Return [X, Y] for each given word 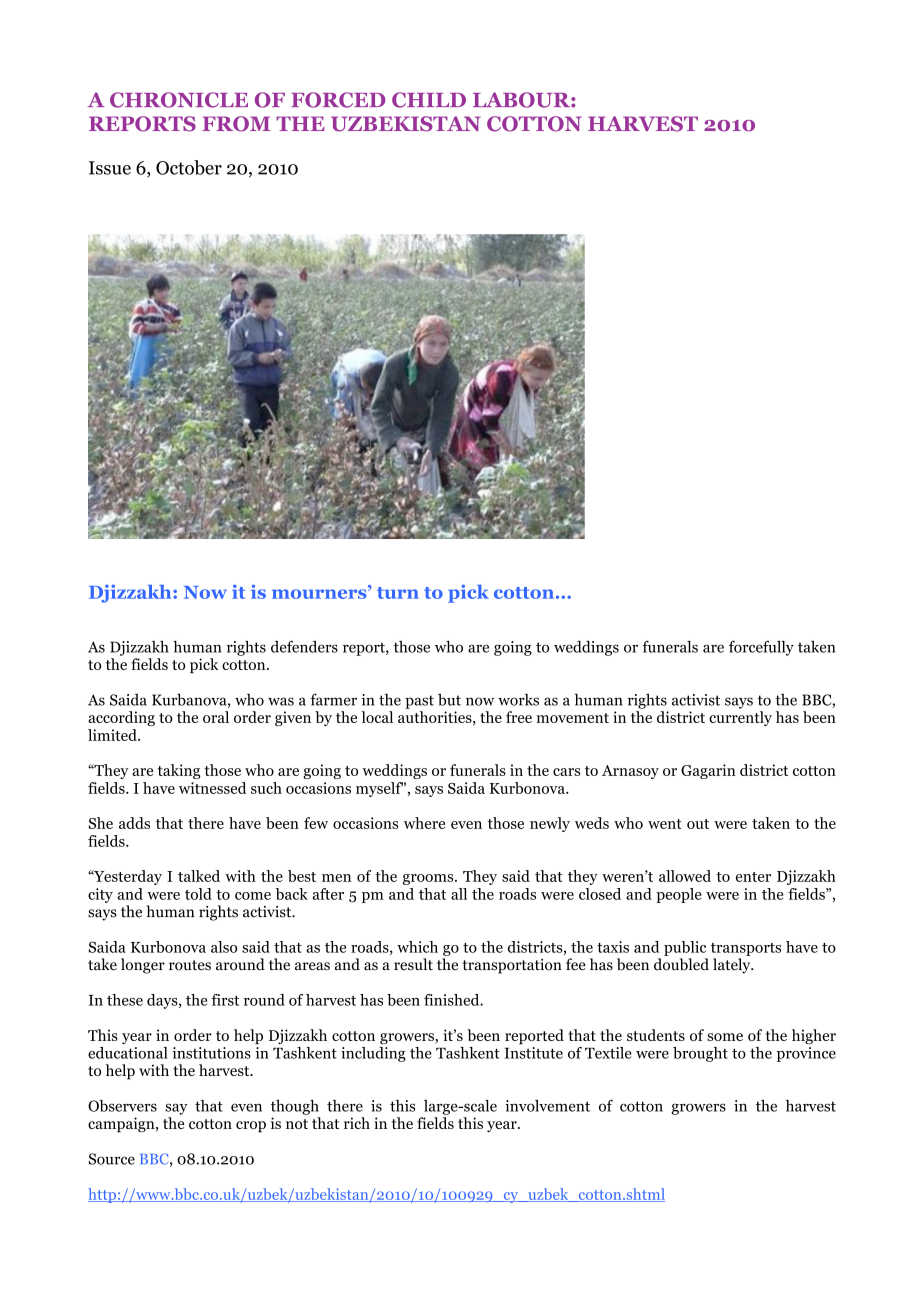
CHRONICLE [179, 100]
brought [700, 1054]
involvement [547, 1106]
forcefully [761, 648]
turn [398, 593]
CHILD [429, 100]
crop [251, 1127]
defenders [304, 646]
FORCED [338, 100]
